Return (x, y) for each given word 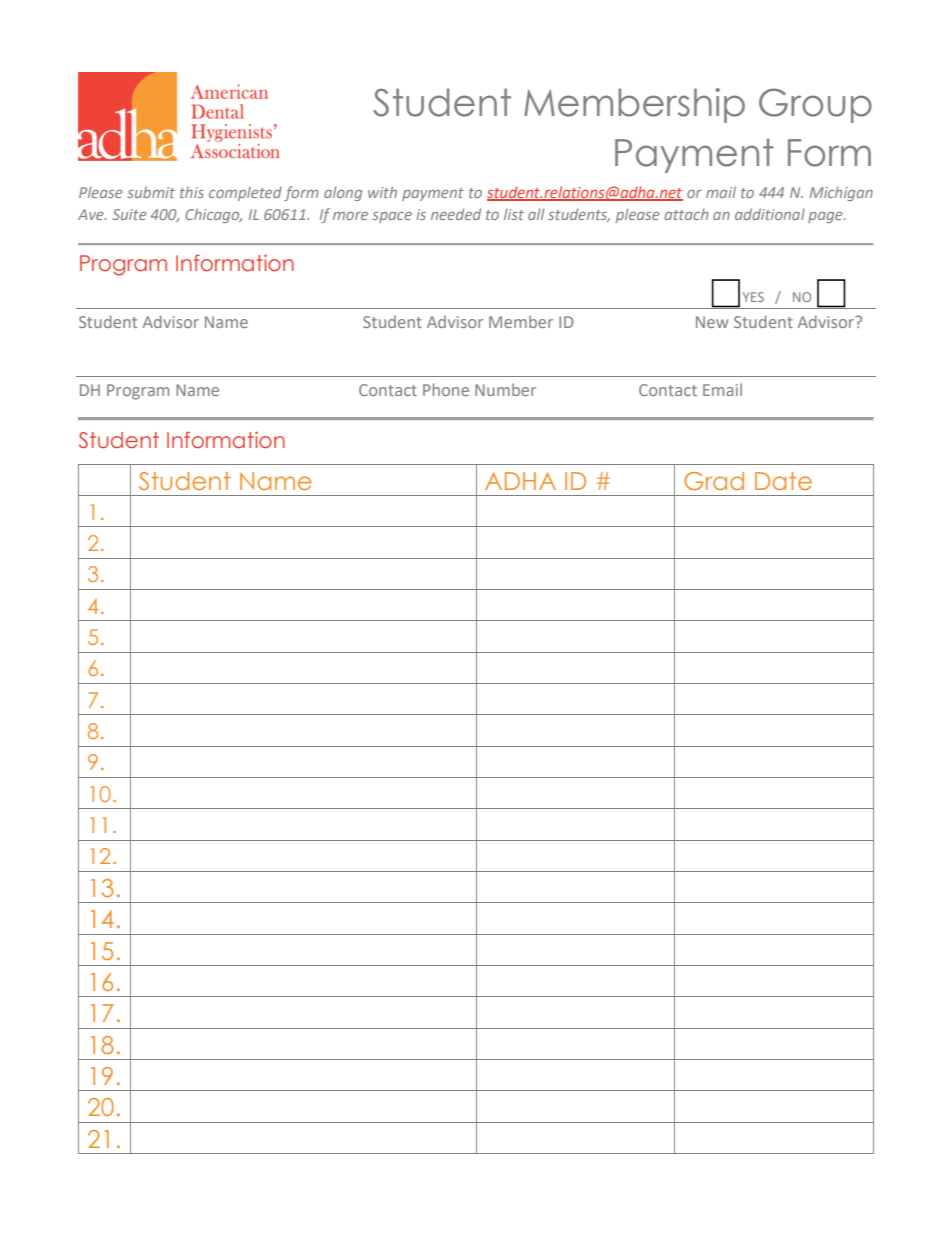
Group (815, 105)
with (382, 192)
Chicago (213, 215)
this (192, 192)
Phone (446, 389)
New (712, 322)
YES (753, 297)
